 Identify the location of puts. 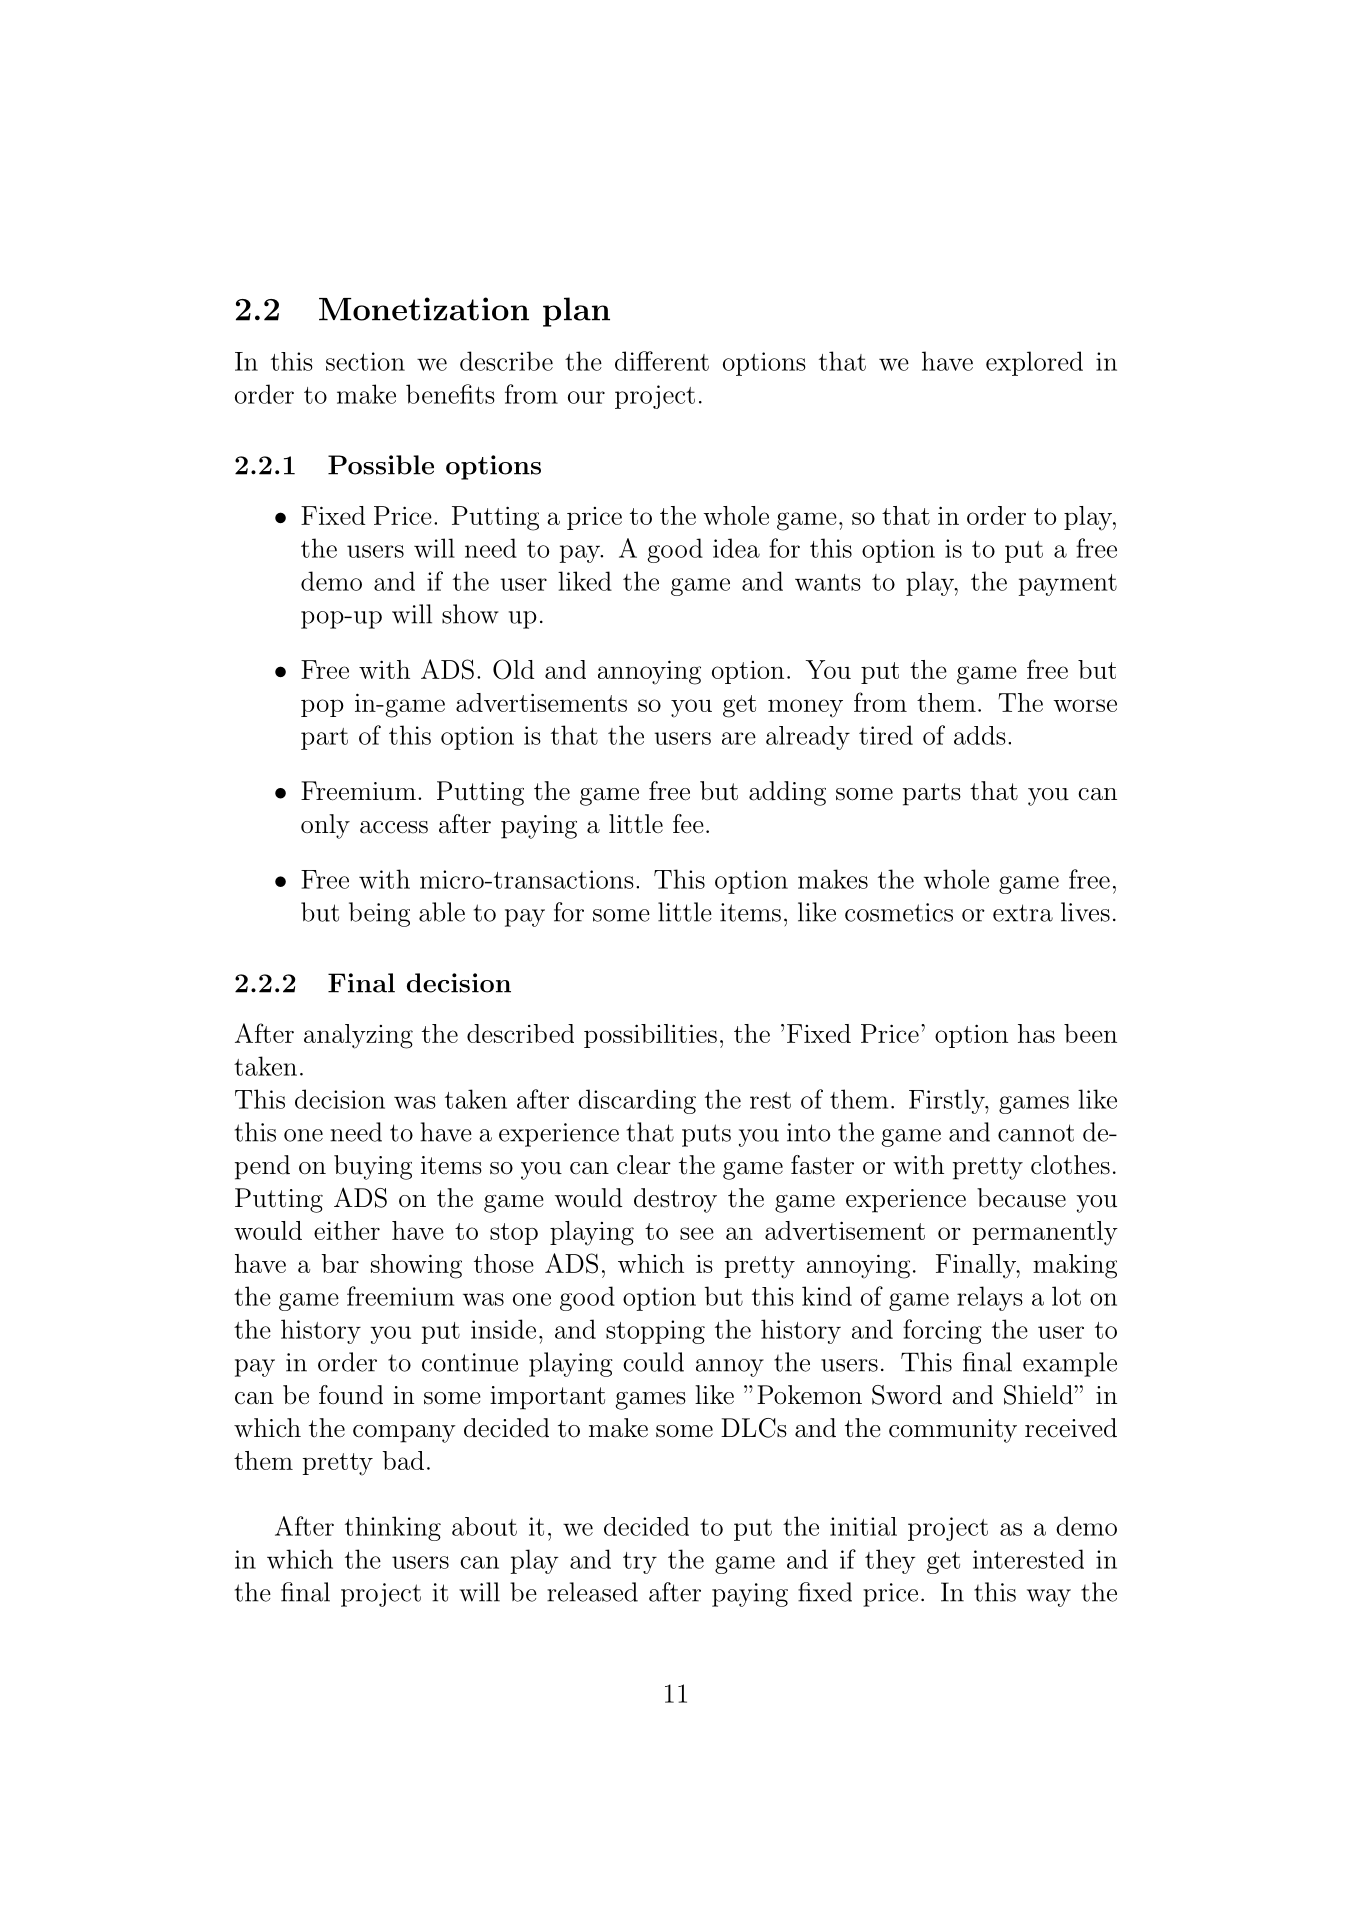
(706, 1135).
